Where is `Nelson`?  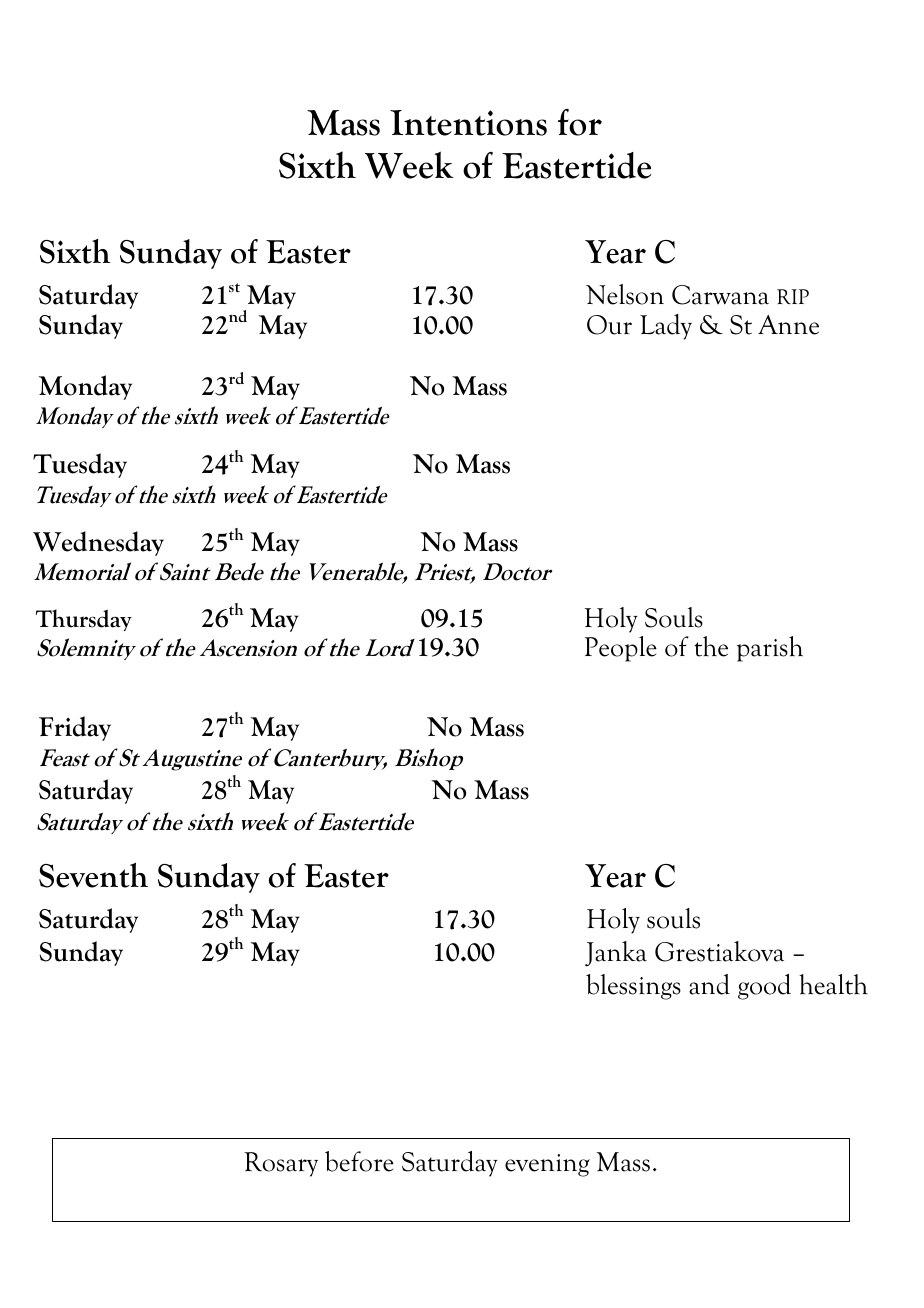
Nelson is located at coordinates (625, 294).
